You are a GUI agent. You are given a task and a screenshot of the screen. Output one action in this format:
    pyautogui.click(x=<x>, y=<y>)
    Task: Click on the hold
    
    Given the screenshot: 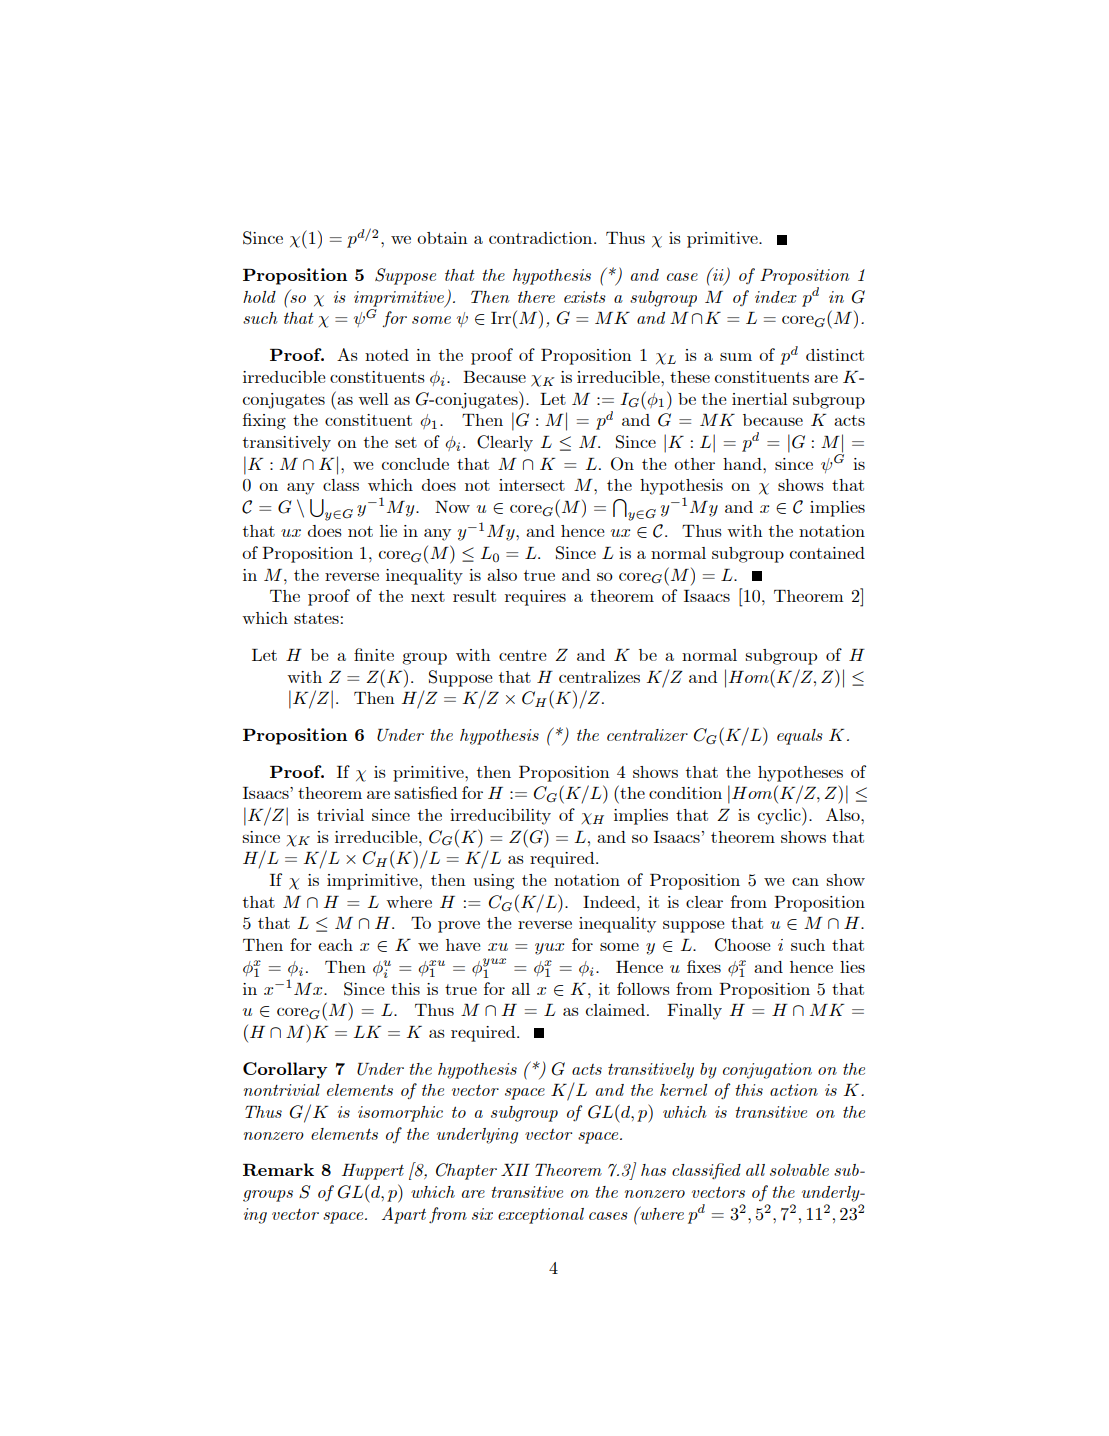 What is the action you would take?
    pyautogui.click(x=259, y=297)
